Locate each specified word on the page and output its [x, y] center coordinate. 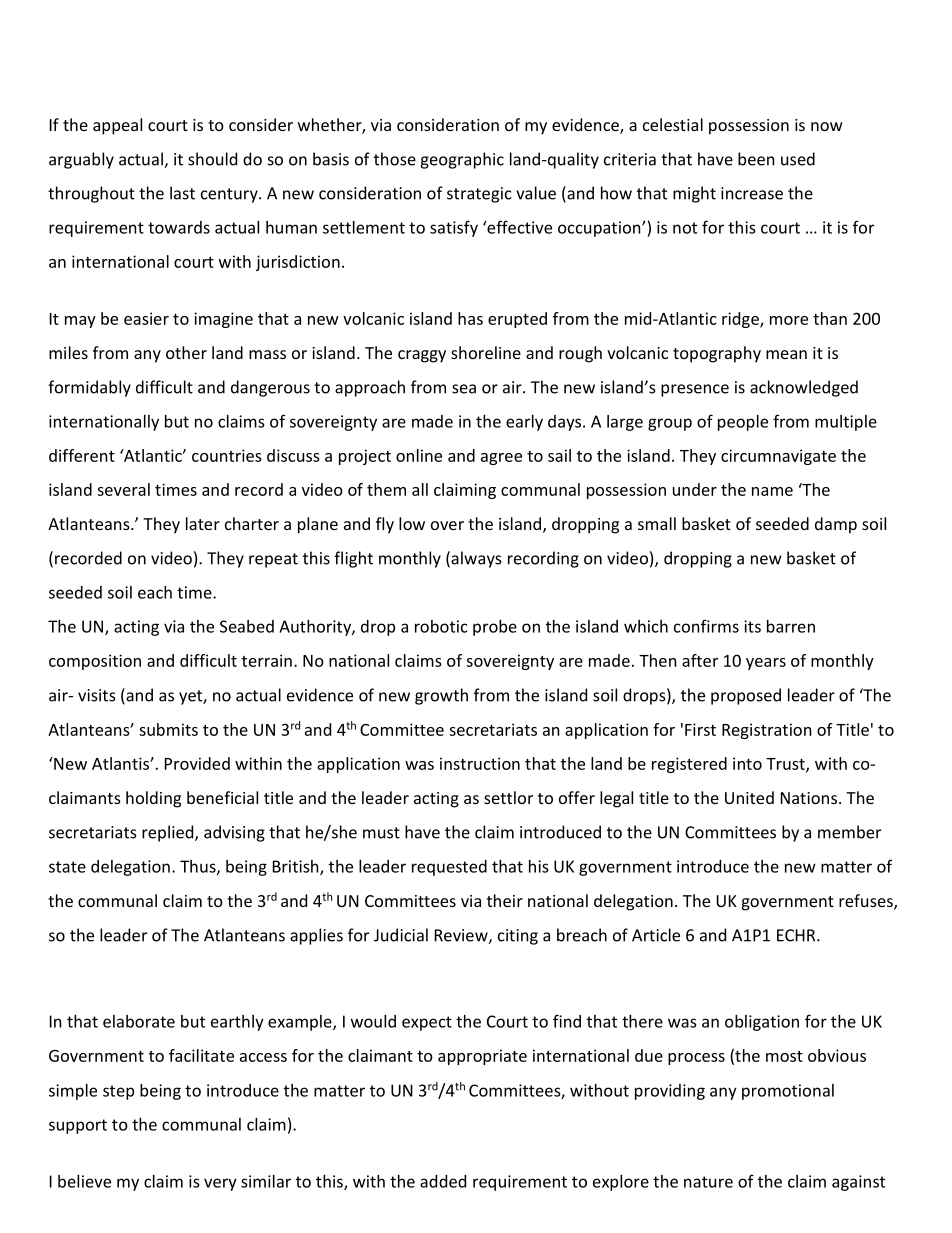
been [756, 159]
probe [495, 628]
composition [95, 662]
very [220, 1184]
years [766, 664]
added [443, 1181]
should [212, 159]
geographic [462, 160]
